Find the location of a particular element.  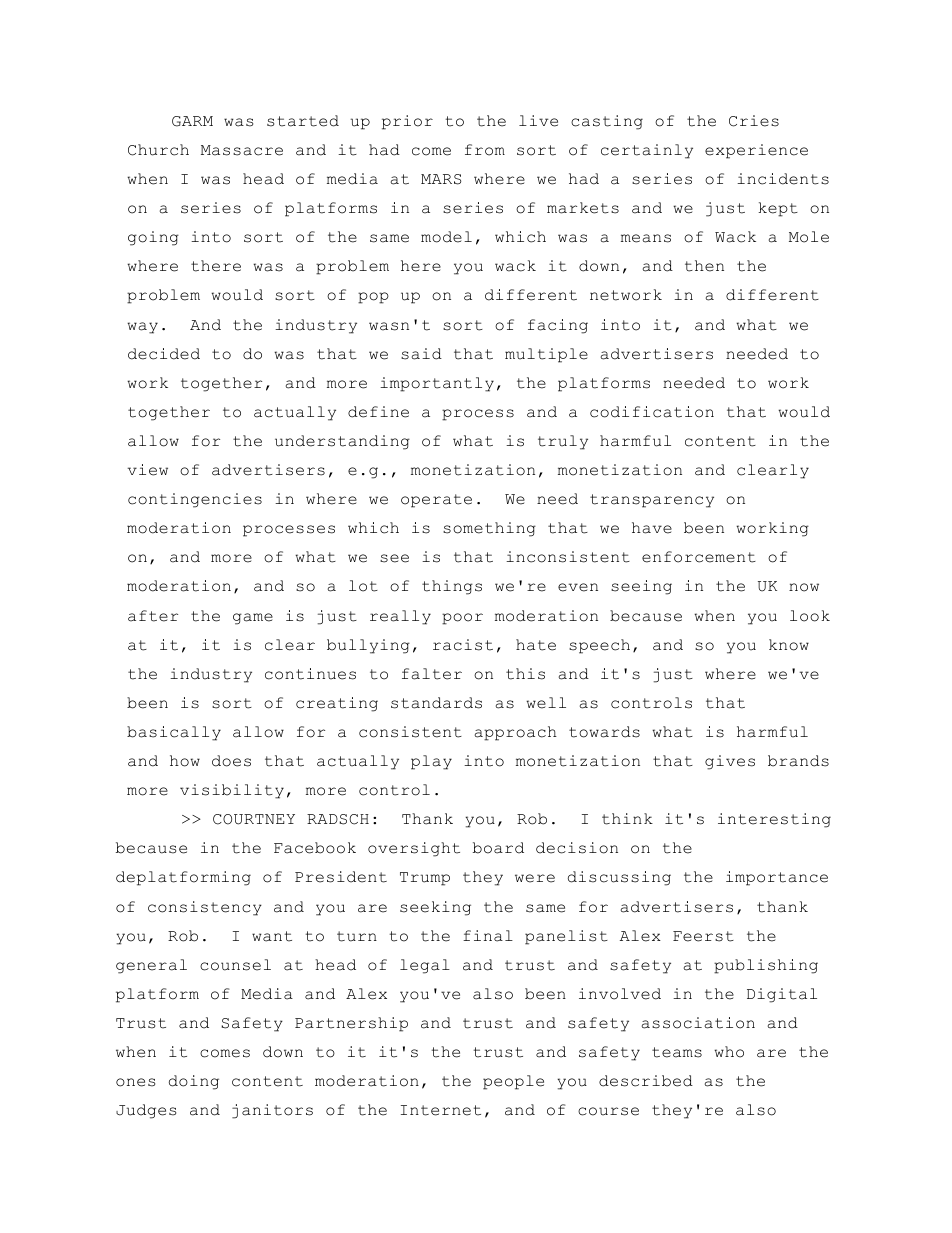

enforcement is located at coordinates (699, 557).
